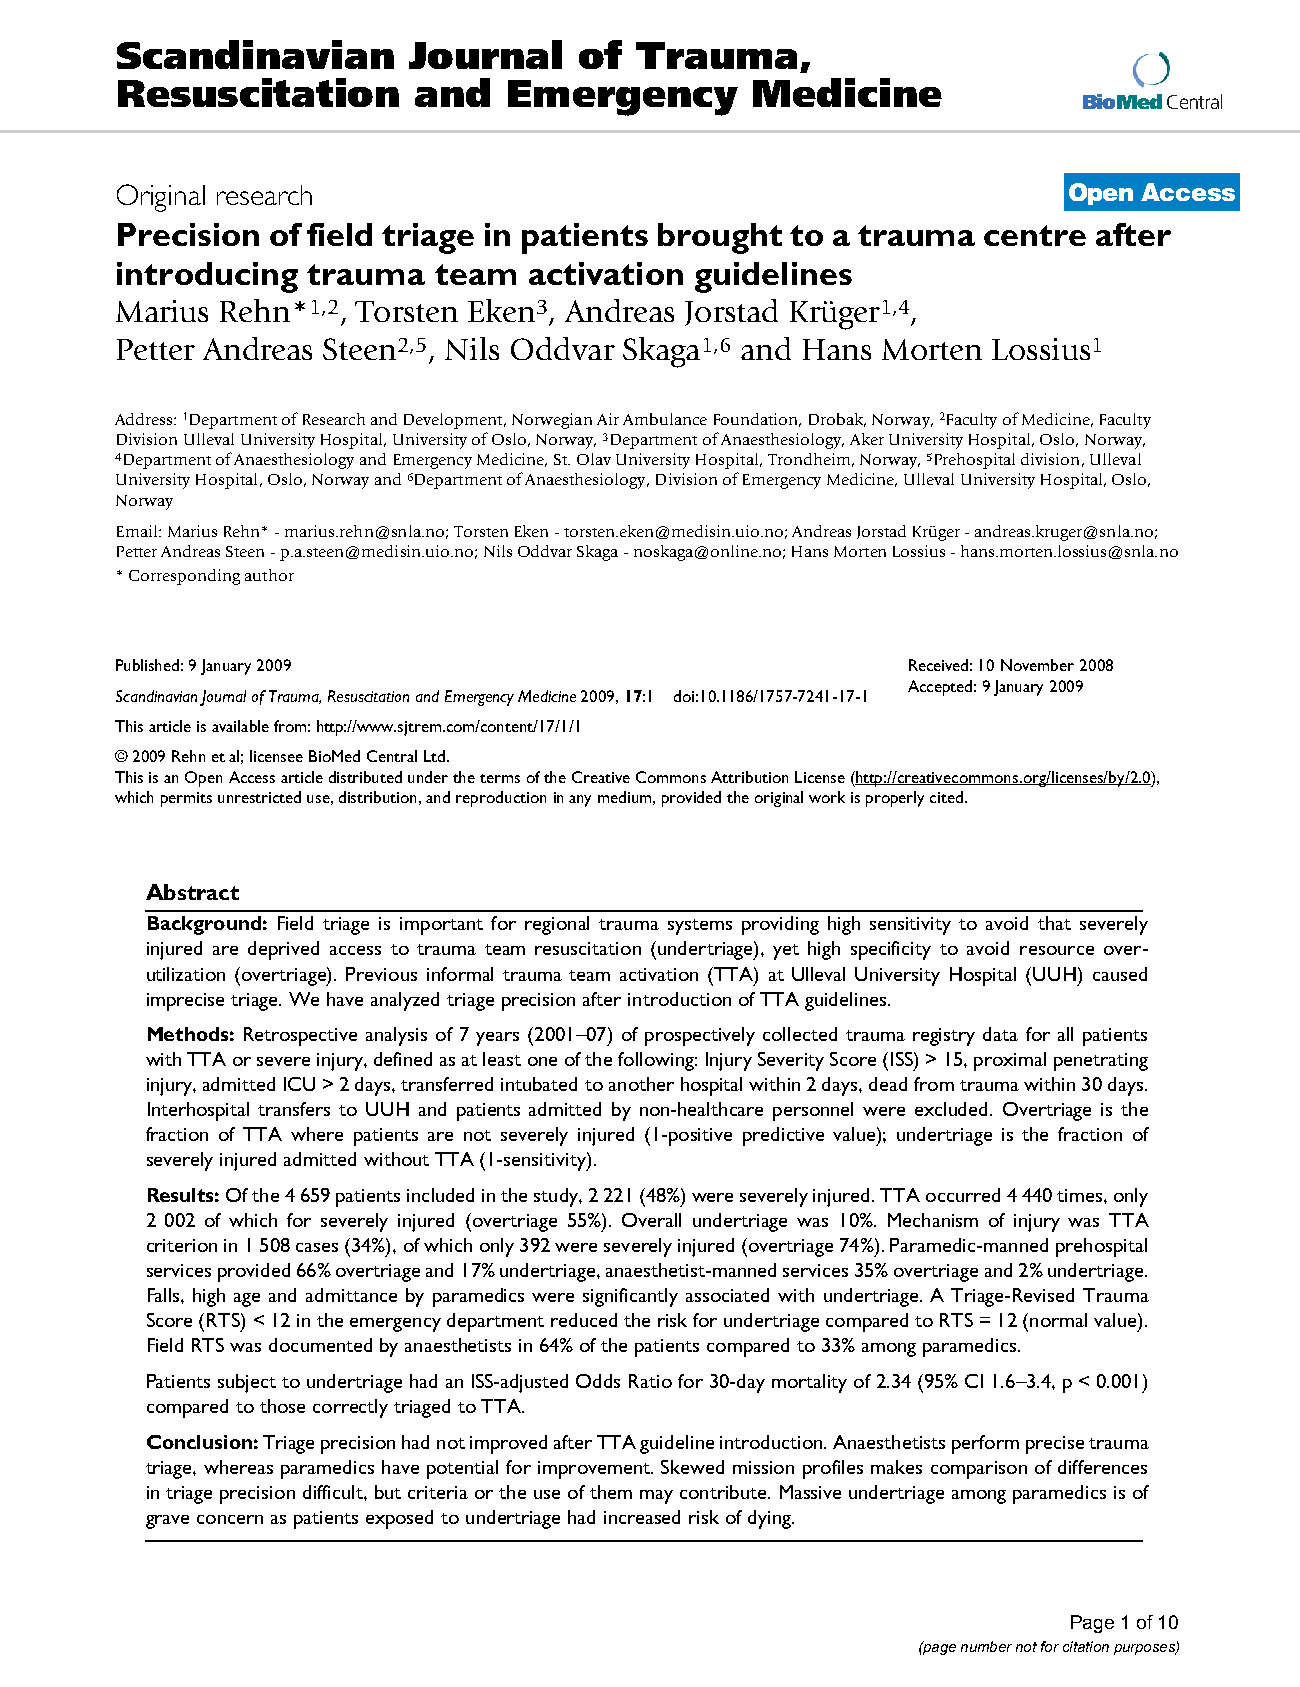 This screenshot has height=1687, width=1300. What do you see at coordinates (700, 927) in the screenshot?
I see `systems` at bounding box center [700, 927].
